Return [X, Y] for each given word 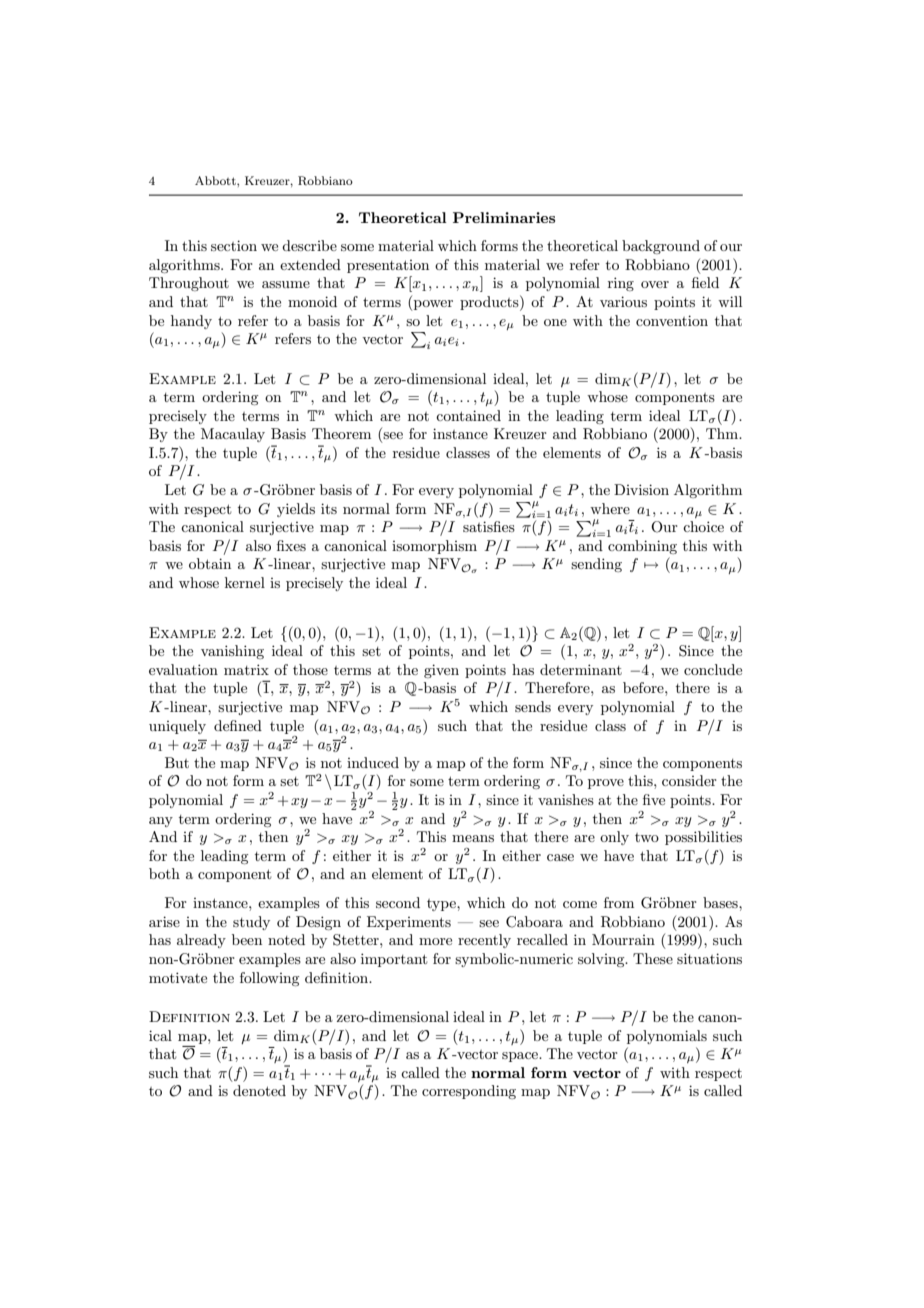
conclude [713, 669]
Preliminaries [504, 217]
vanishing [232, 652]
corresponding [469, 1092]
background [661, 247]
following [269, 979]
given [441, 671]
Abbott [216, 180]
